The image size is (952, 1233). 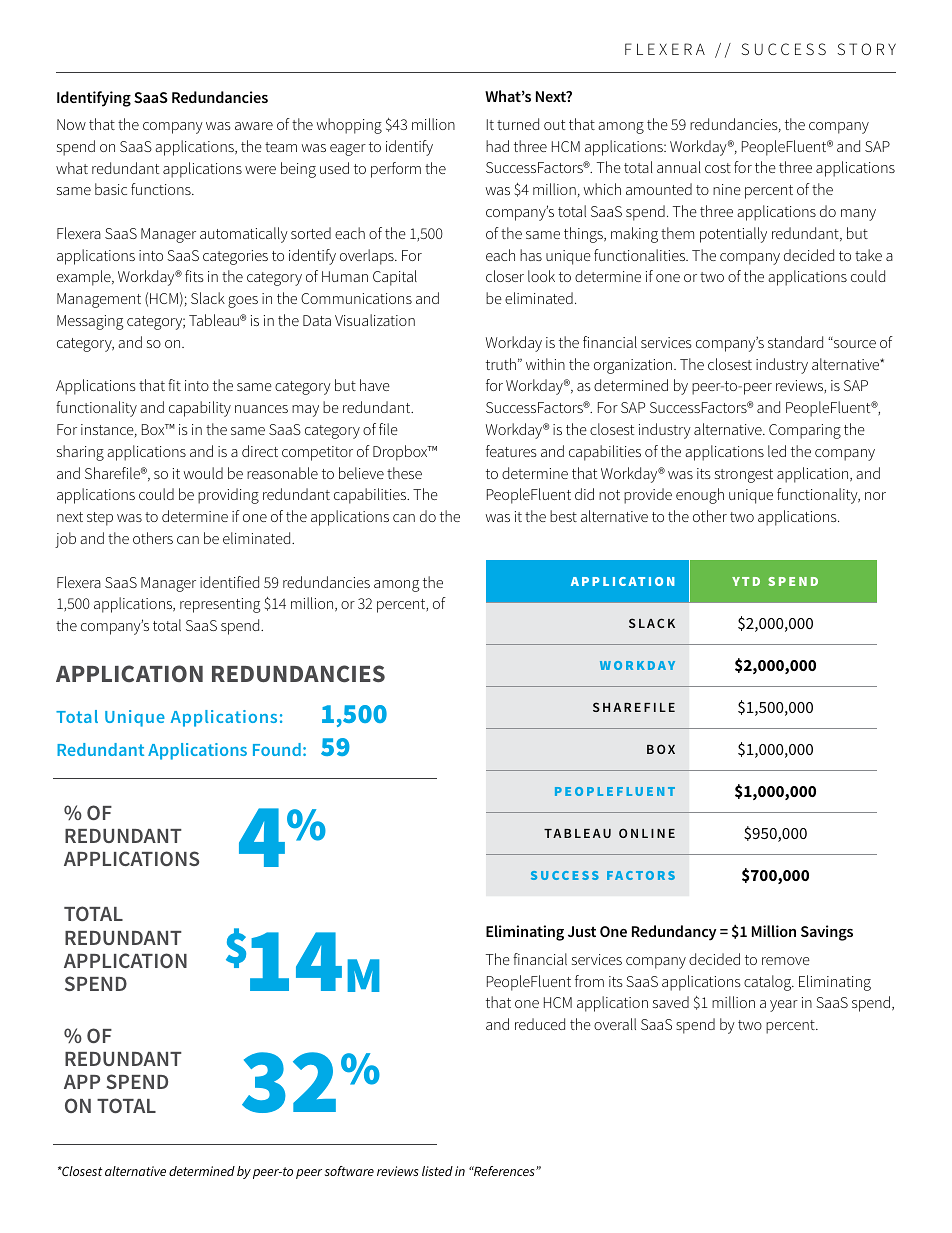 I want to click on YTD, so click(x=746, y=581).
